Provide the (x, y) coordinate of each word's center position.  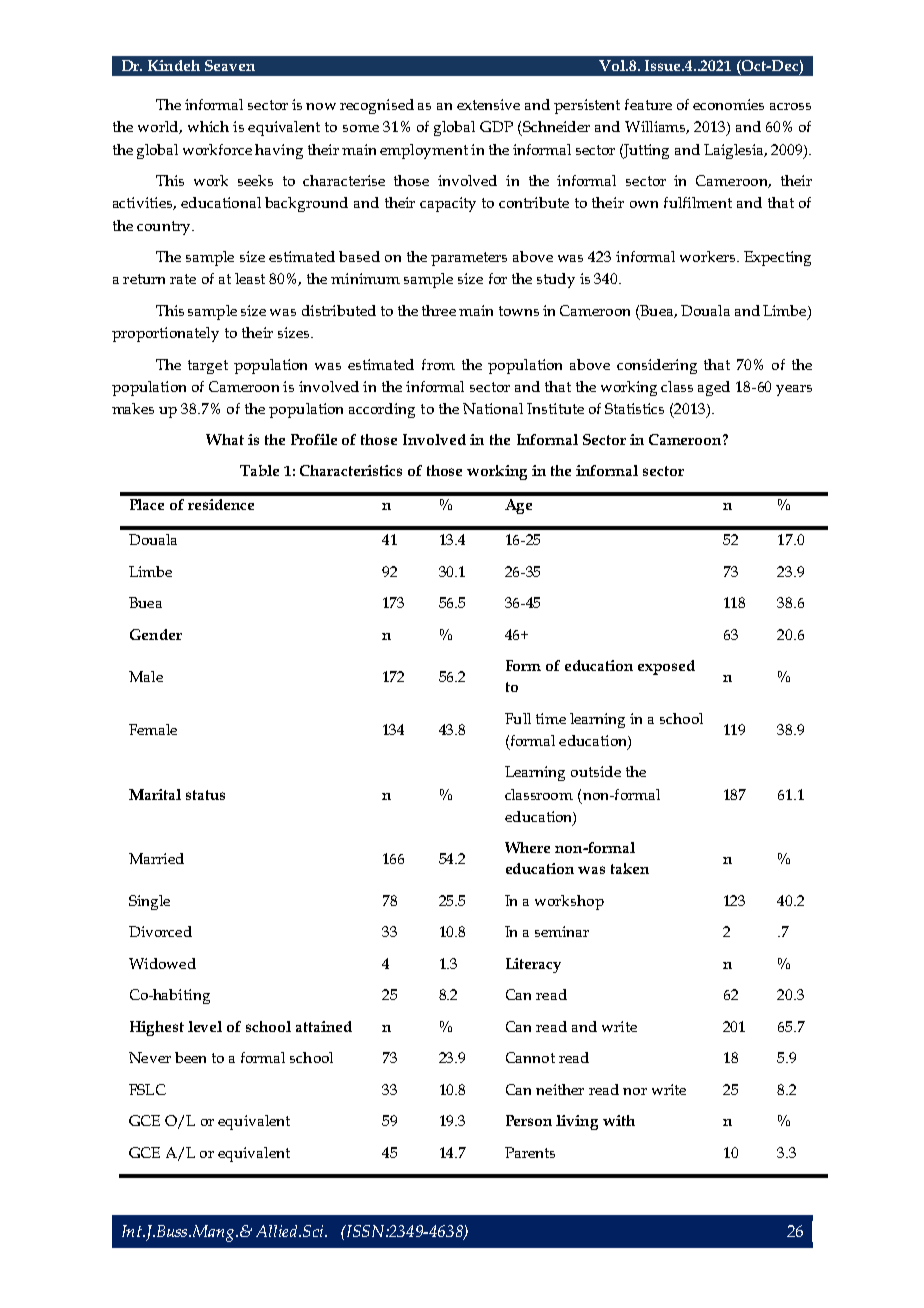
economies (728, 104)
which (208, 126)
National (493, 408)
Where (527, 847)
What (225, 439)
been (190, 1057)
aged (714, 388)
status (205, 795)
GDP (496, 126)
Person (529, 1120)
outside (596, 771)
